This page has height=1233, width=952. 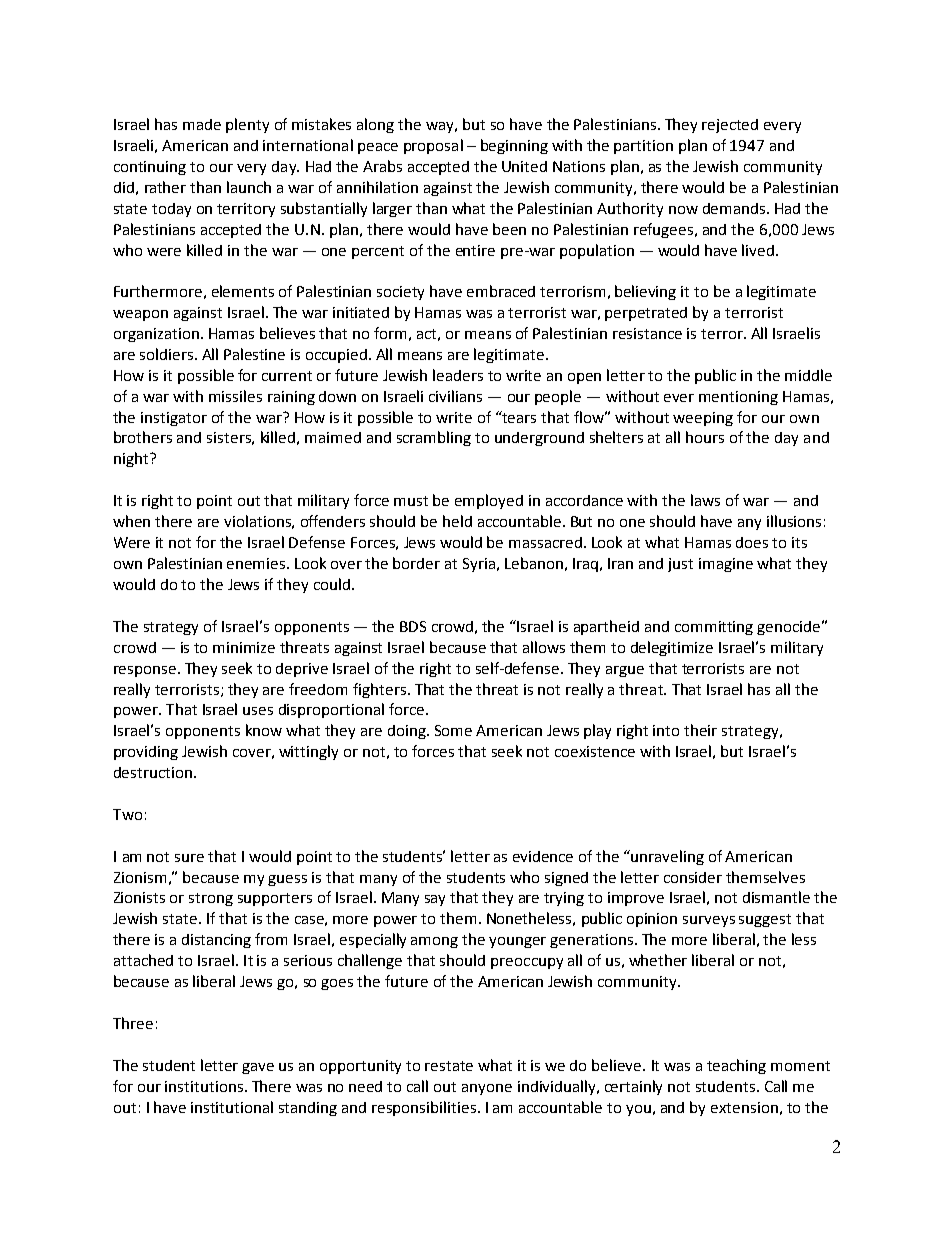 I want to click on rejected, so click(x=730, y=126).
